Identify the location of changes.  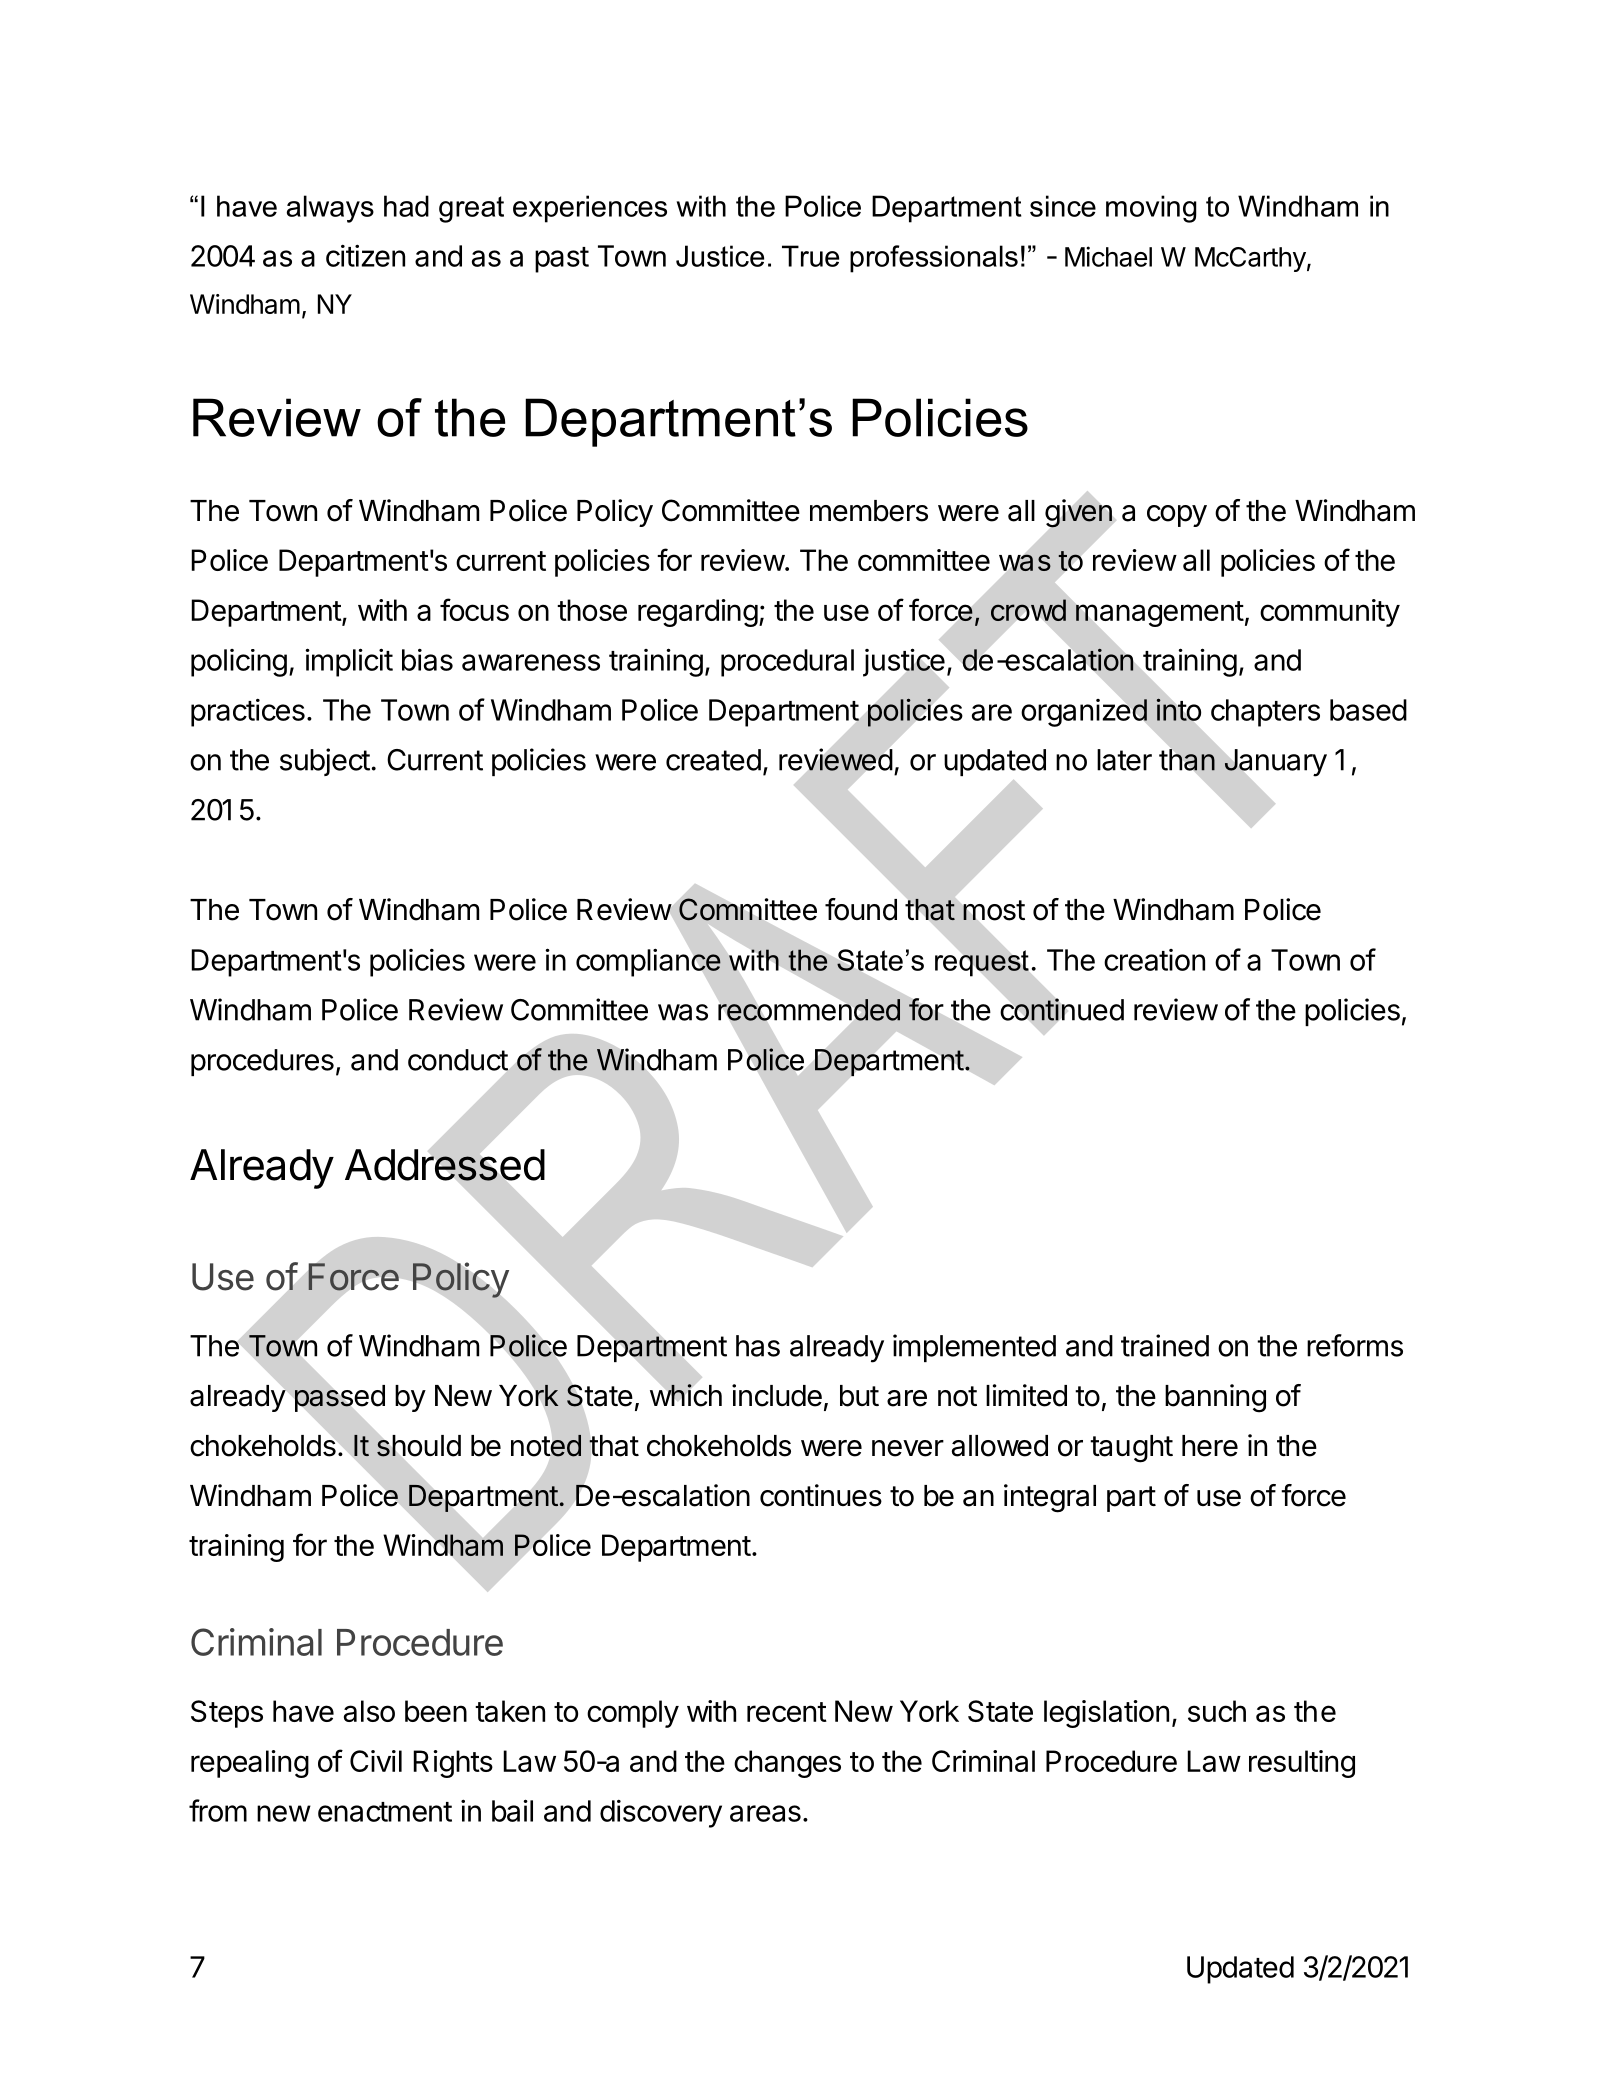
(787, 1764).
